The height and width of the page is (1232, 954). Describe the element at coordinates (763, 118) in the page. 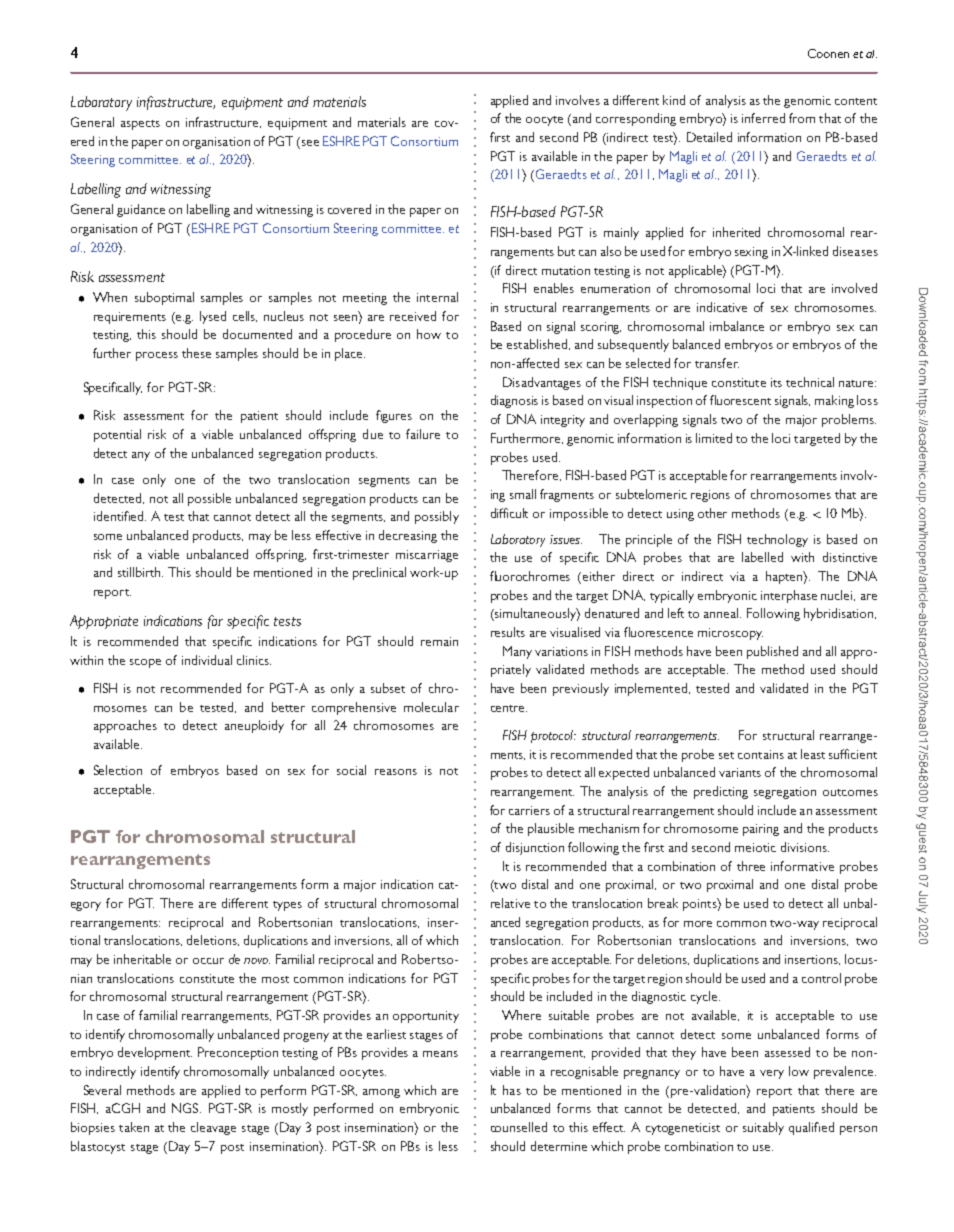

I see `inferred` at that location.
